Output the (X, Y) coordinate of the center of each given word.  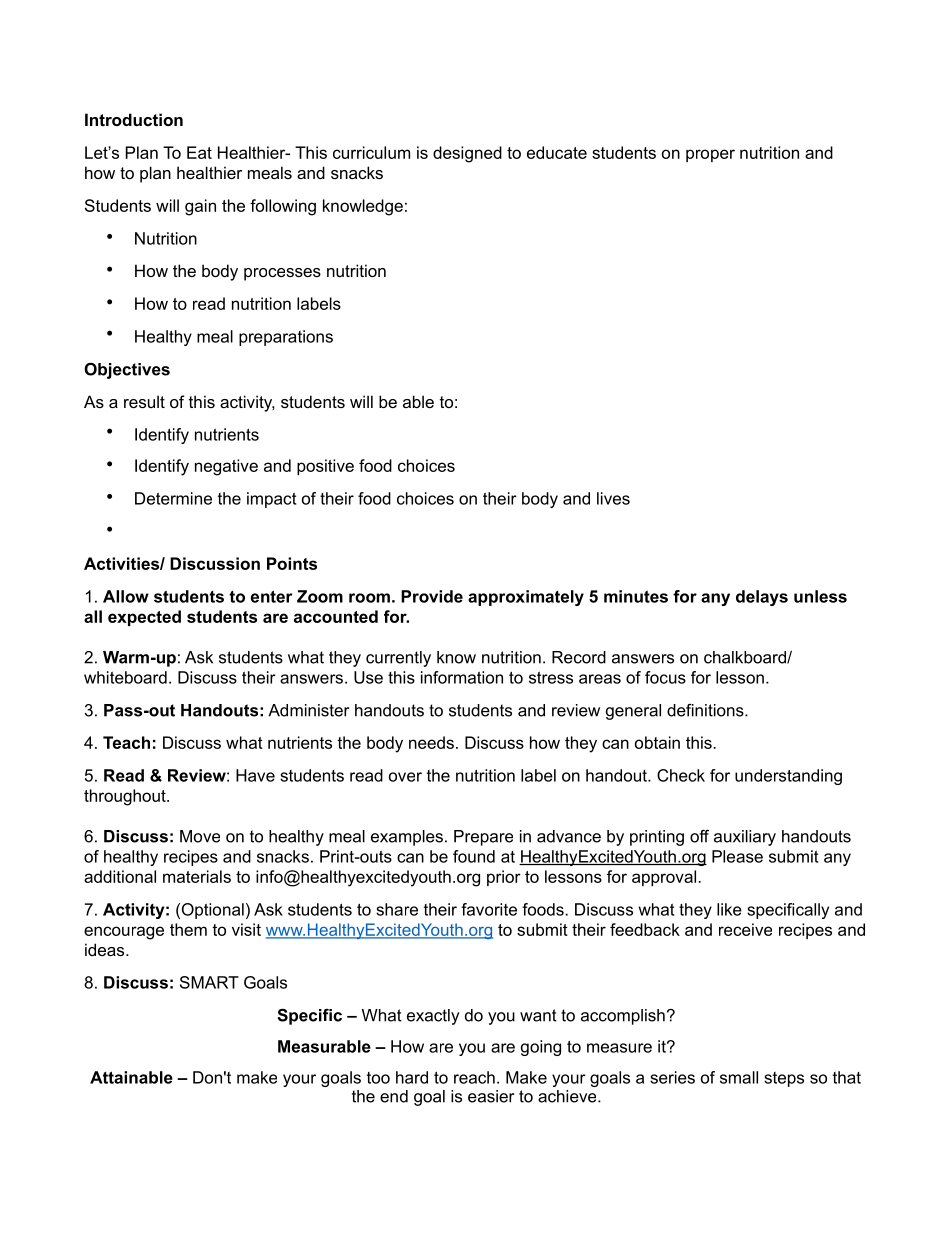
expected (144, 618)
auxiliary (745, 838)
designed (467, 154)
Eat (199, 152)
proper (710, 155)
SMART (209, 982)
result (144, 401)
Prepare (483, 838)
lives (613, 498)
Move (200, 836)
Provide (432, 596)
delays (762, 598)
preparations (286, 338)
